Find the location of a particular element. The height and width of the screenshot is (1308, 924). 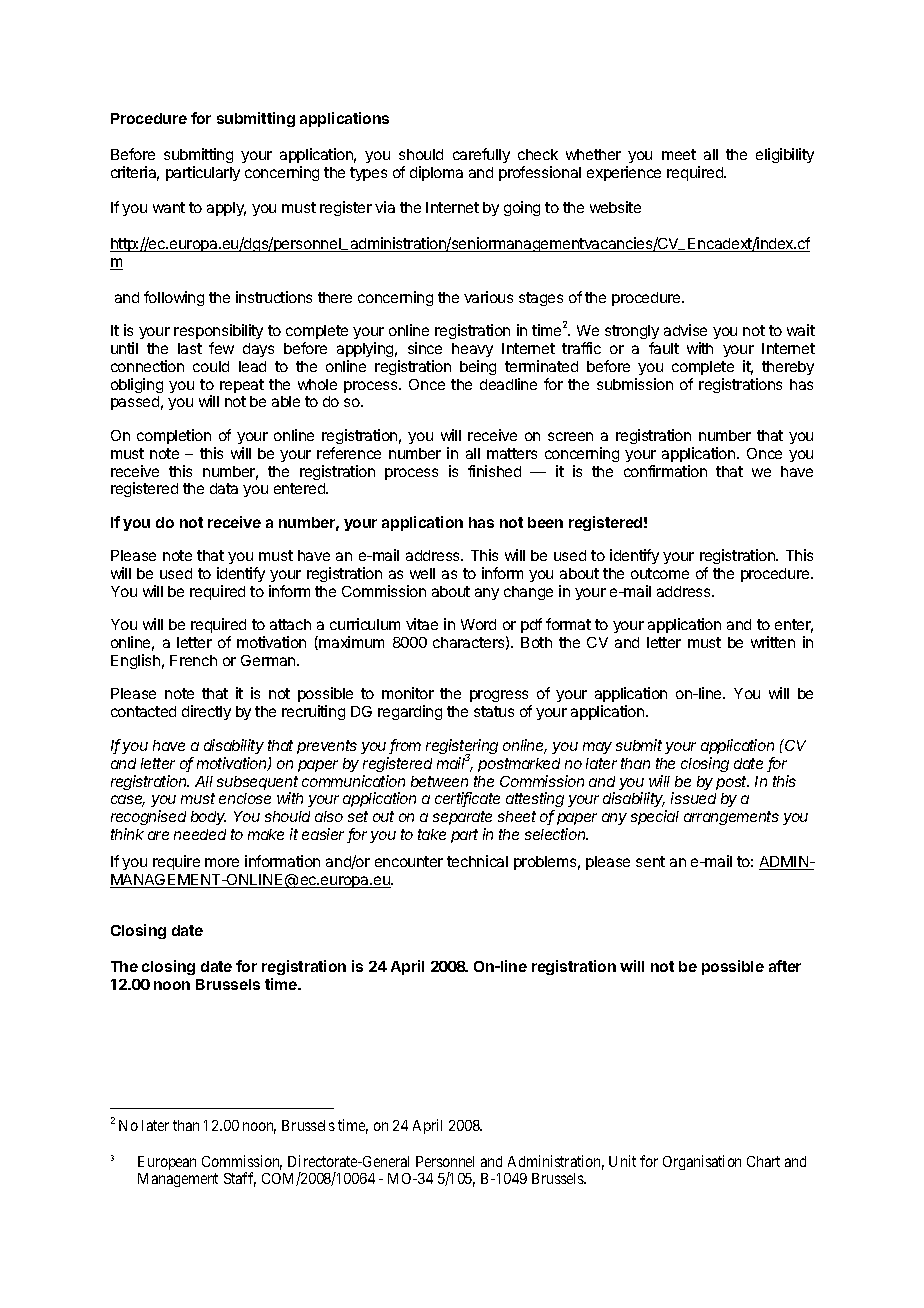

data is located at coordinates (224, 488).
